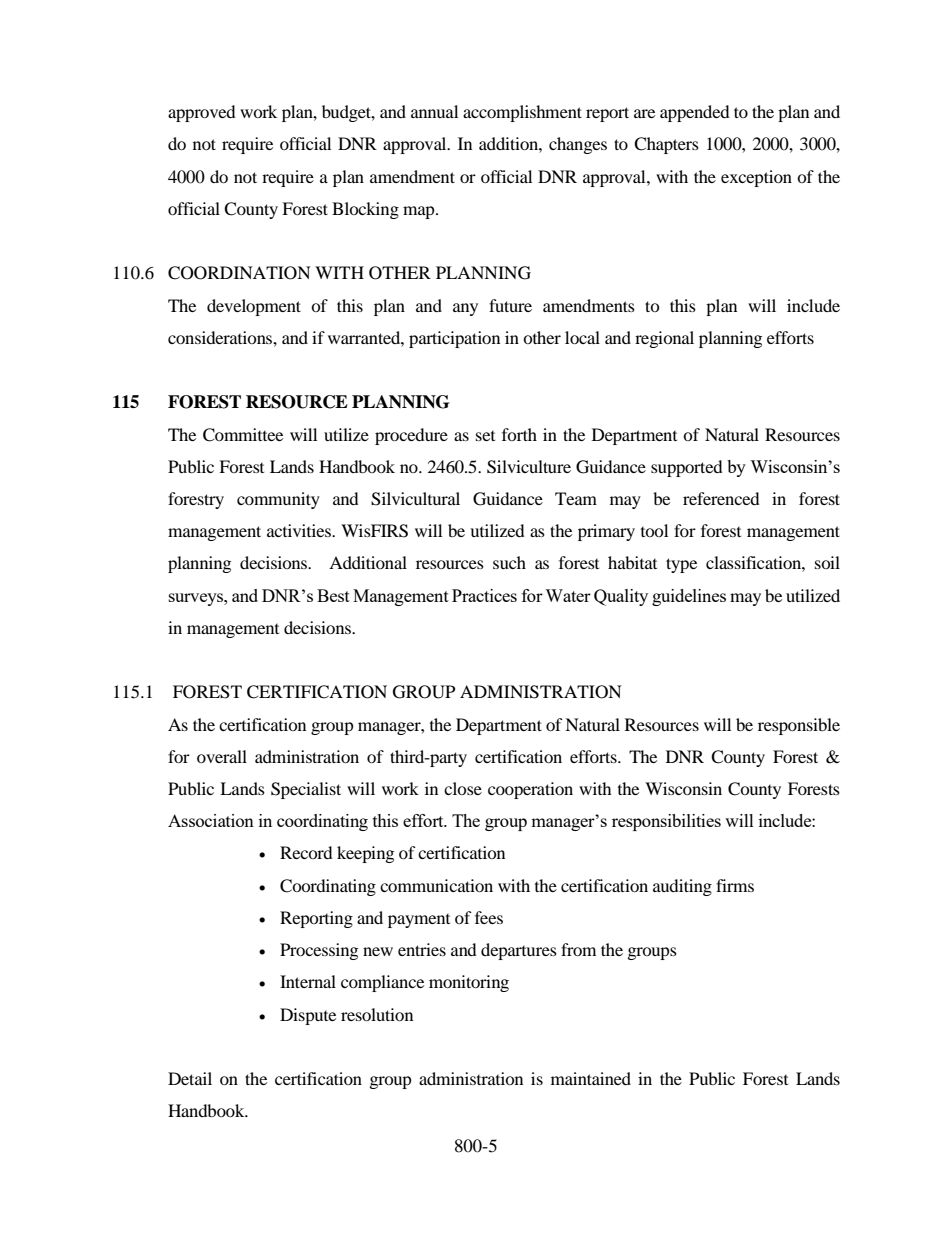 The width and height of the screenshot is (952, 1233). Describe the element at coordinates (735, 885) in the screenshot. I see `firms` at that location.
